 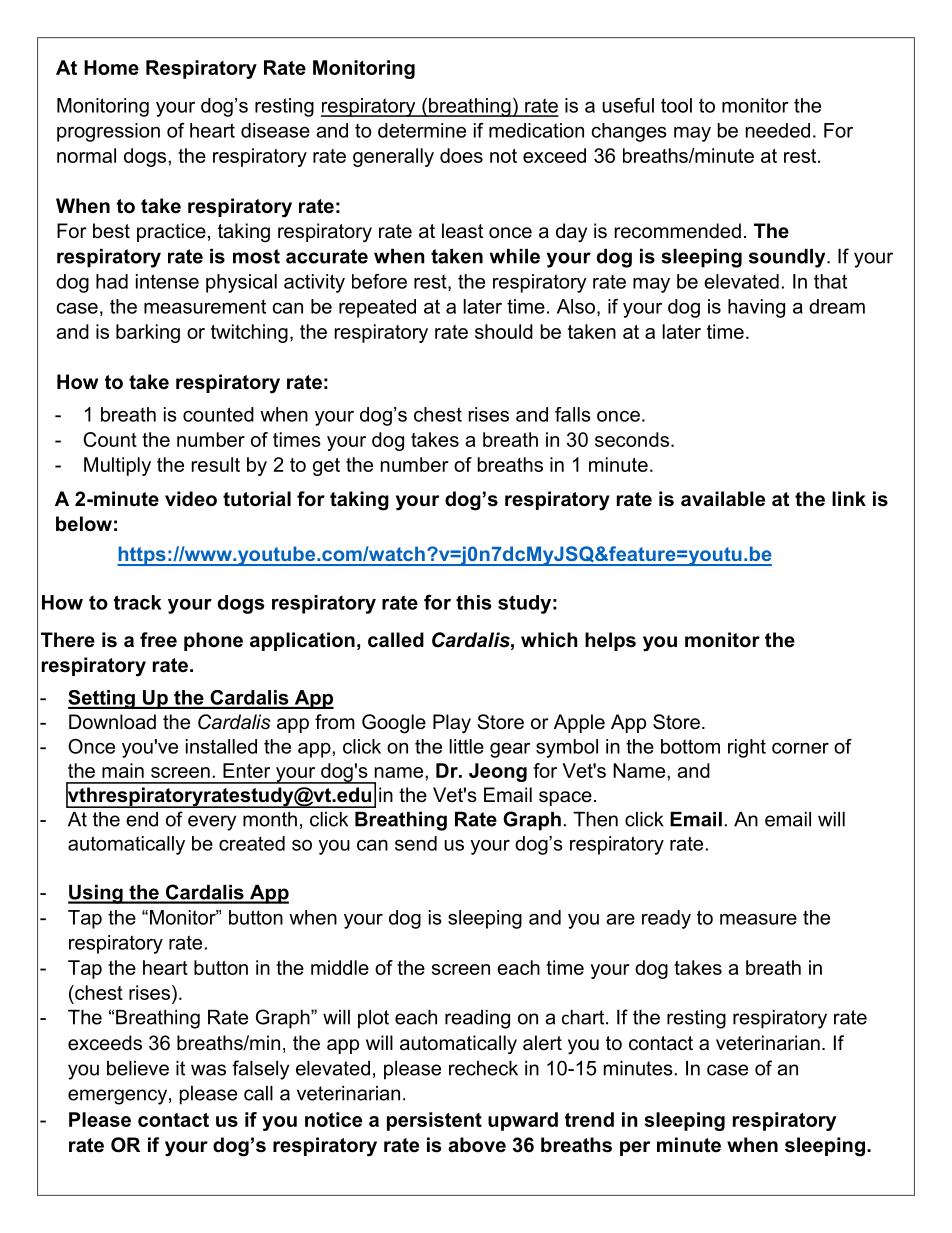 I want to click on needed, so click(x=778, y=130).
